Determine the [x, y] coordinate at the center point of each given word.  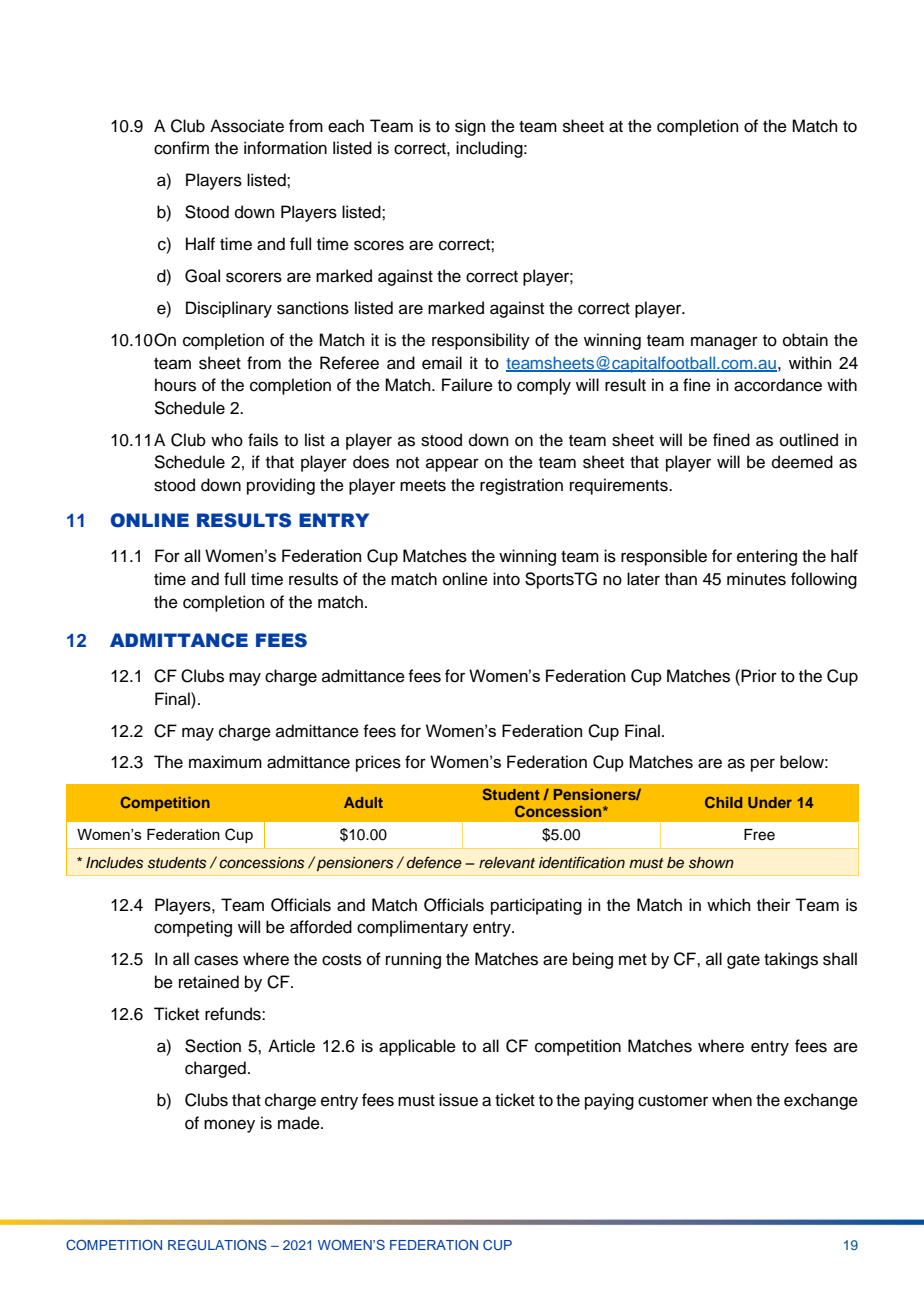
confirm [181, 148]
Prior [759, 676]
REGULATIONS [217, 1244]
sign [470, 127]
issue [458, 1100]
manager [724, 343]
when [732, 1100]
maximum [225, 762]
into [506, 579]
